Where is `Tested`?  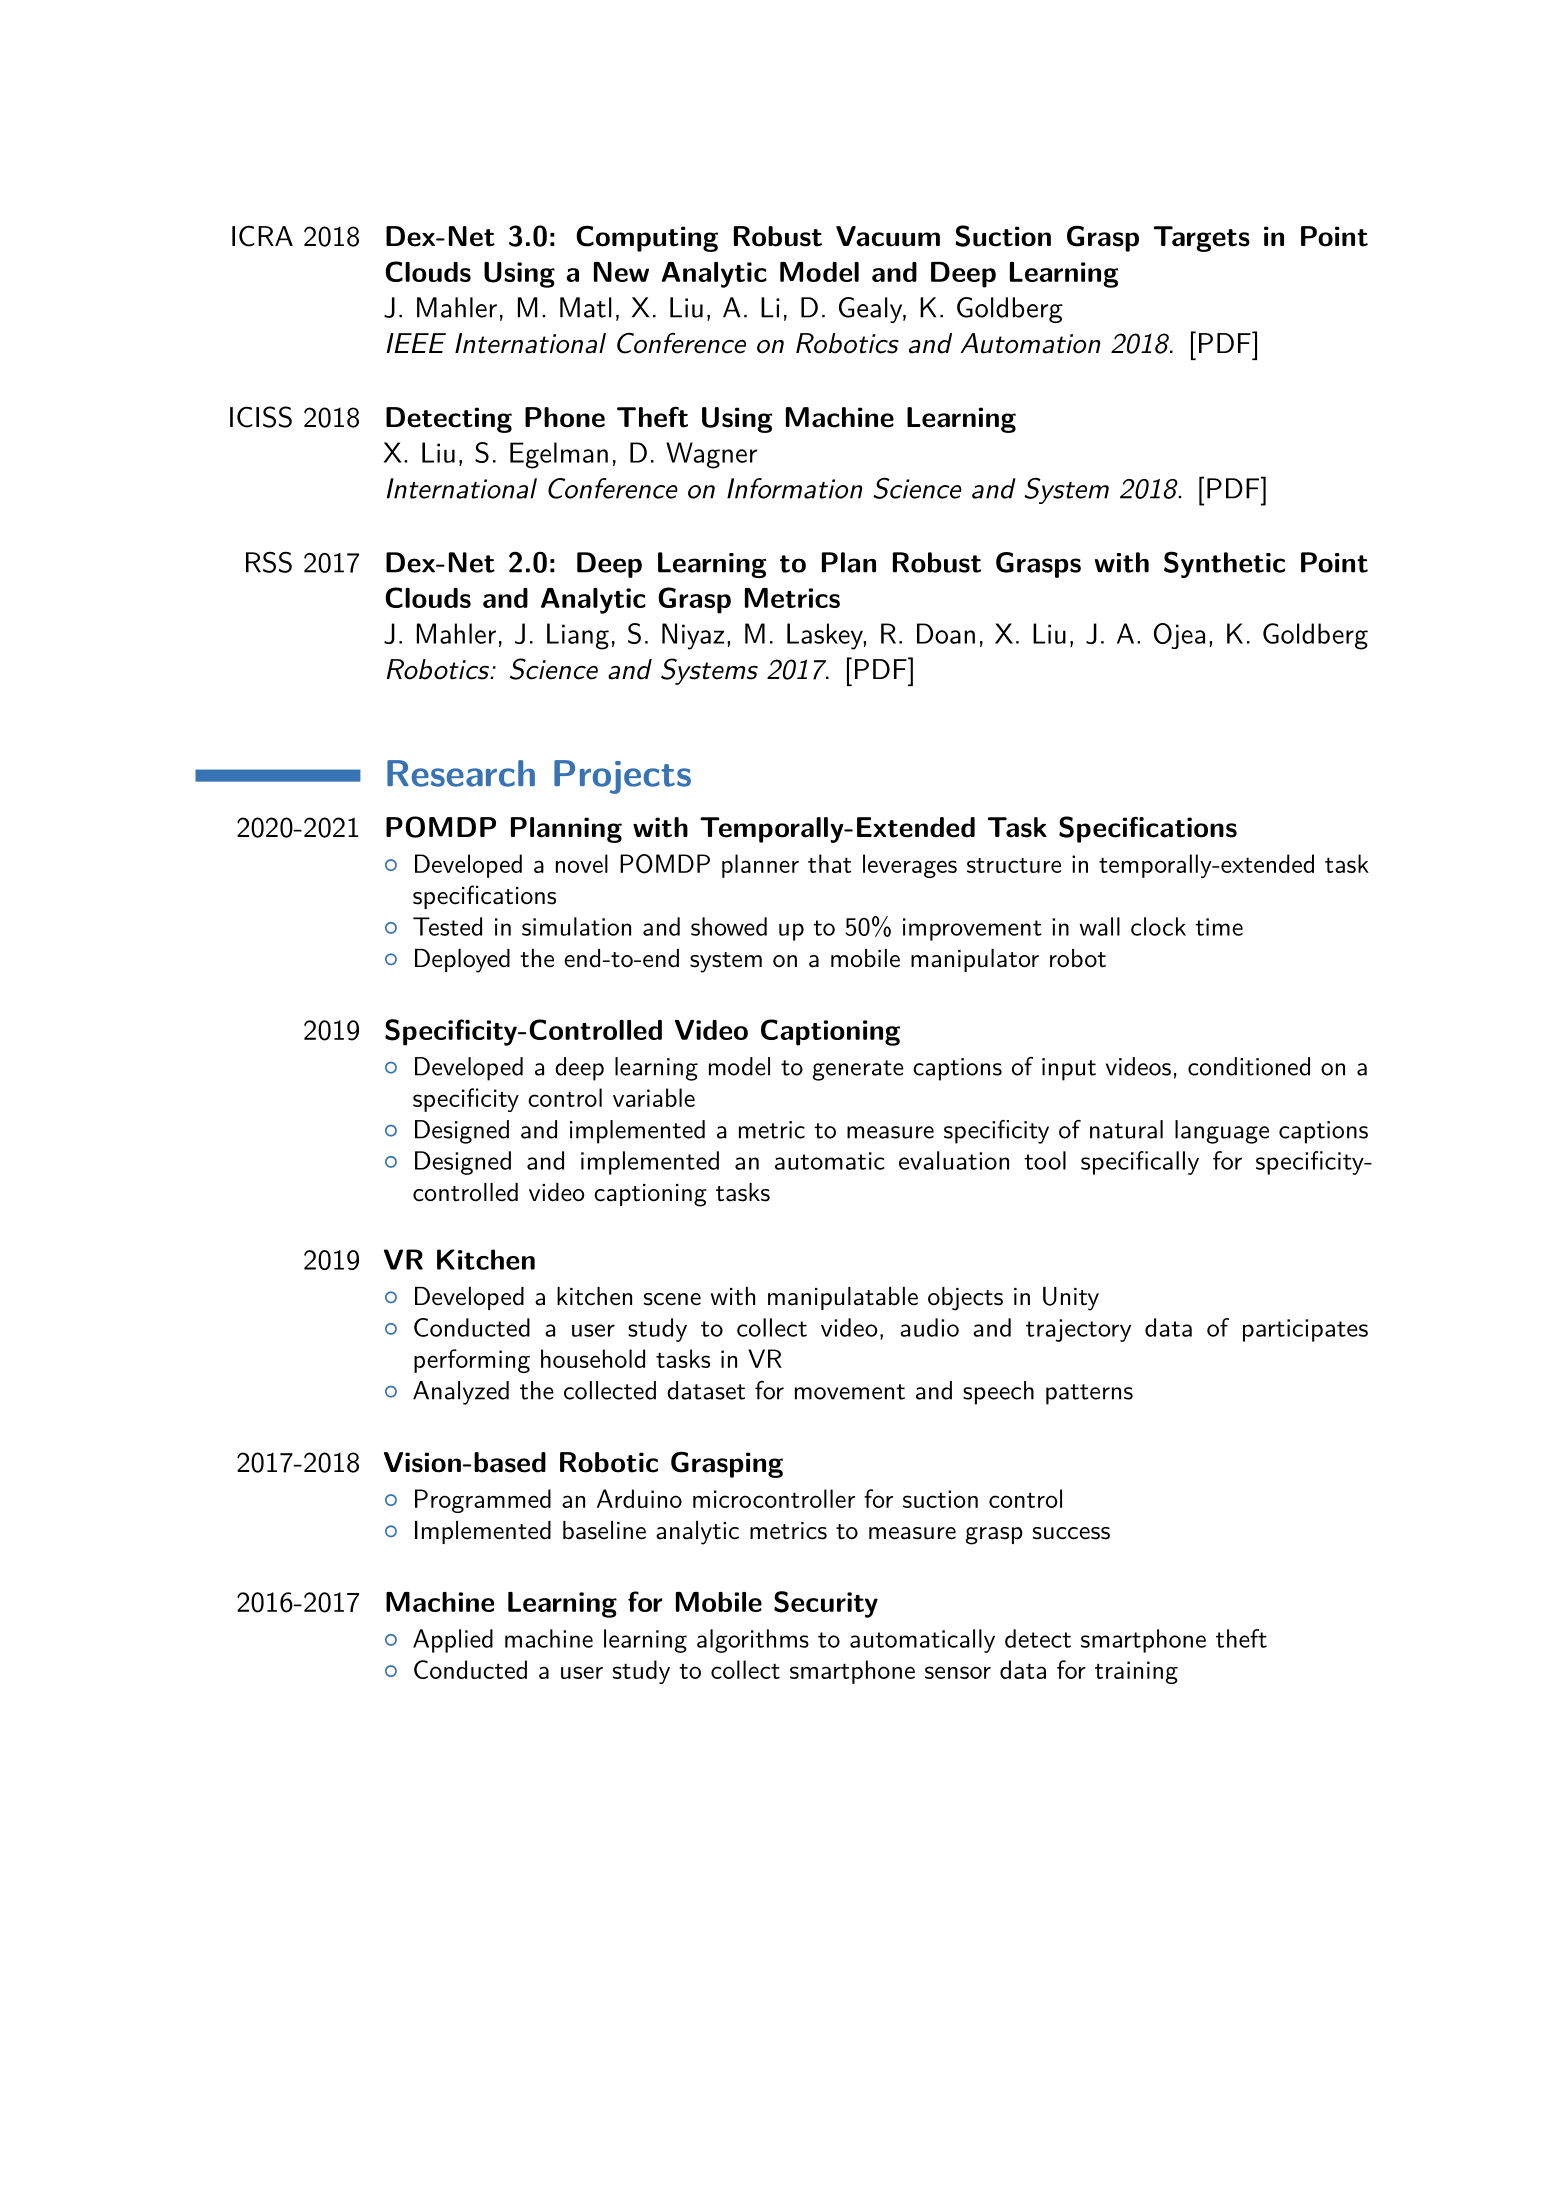
Tested is located at coordinates (447, 926).
